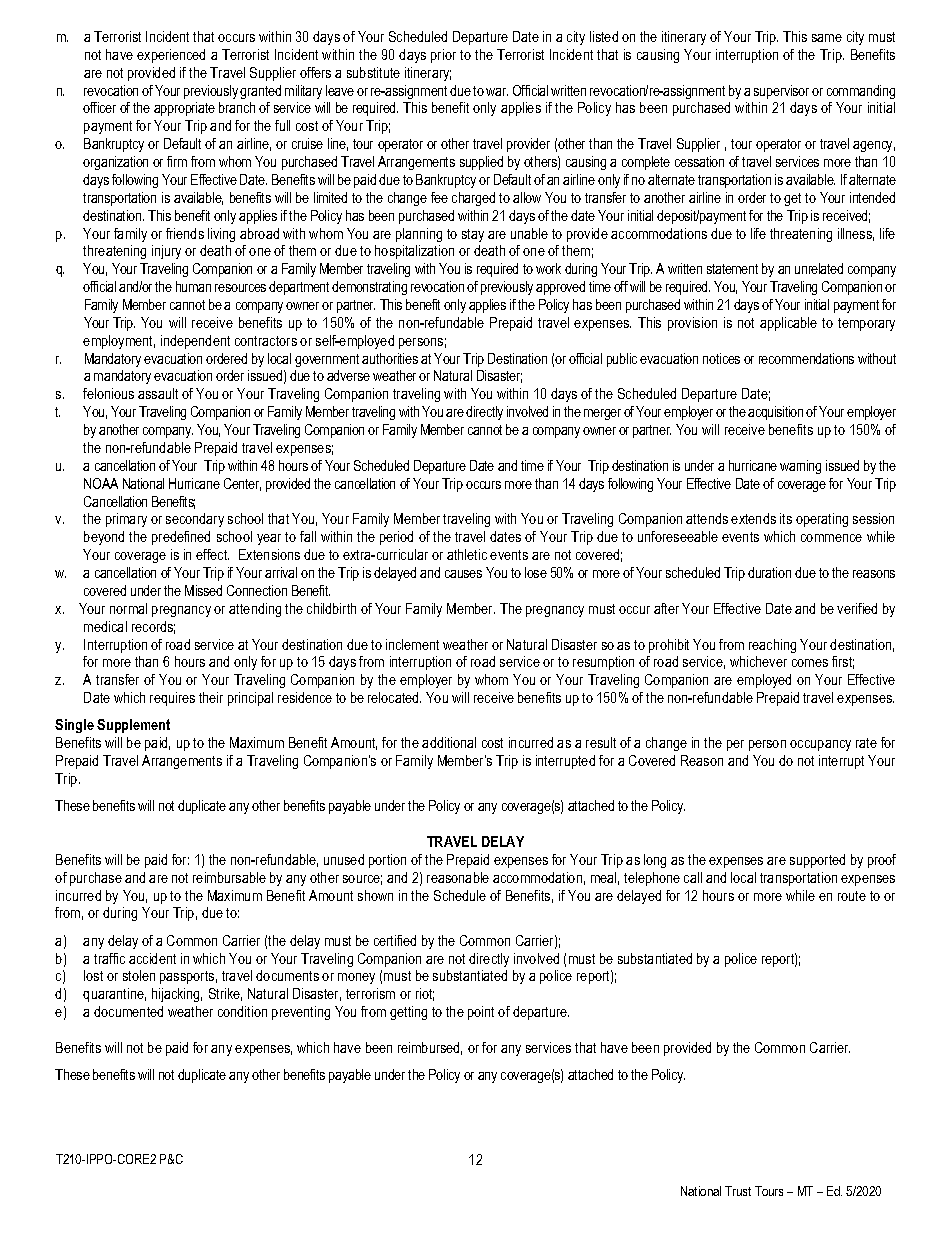 The height and width of the page is (1233, 952). What do you see at coordinates (195, 342) in the page?
I see `independent` at bounding box center [195, 342].
